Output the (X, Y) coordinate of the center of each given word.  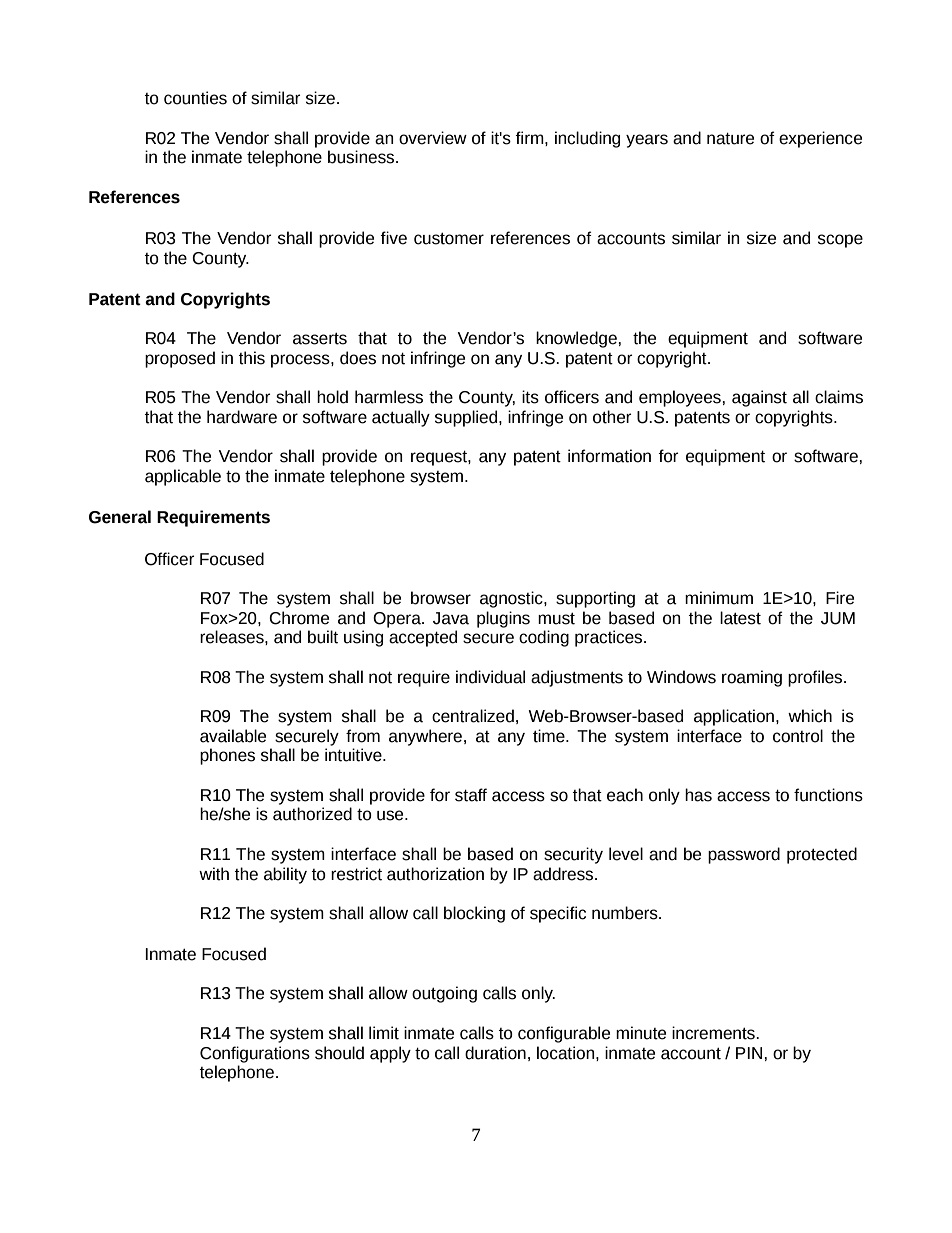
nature (730, 138)
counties (195, 98)
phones (227, 756)
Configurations (255, 1054)
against (759, 398)
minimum (719, 598)
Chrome (299, 618)
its (530, 397)
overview (433, 138)
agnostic (512, 599)
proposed (180, 359)
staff (471, 795)
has (698, 795)
